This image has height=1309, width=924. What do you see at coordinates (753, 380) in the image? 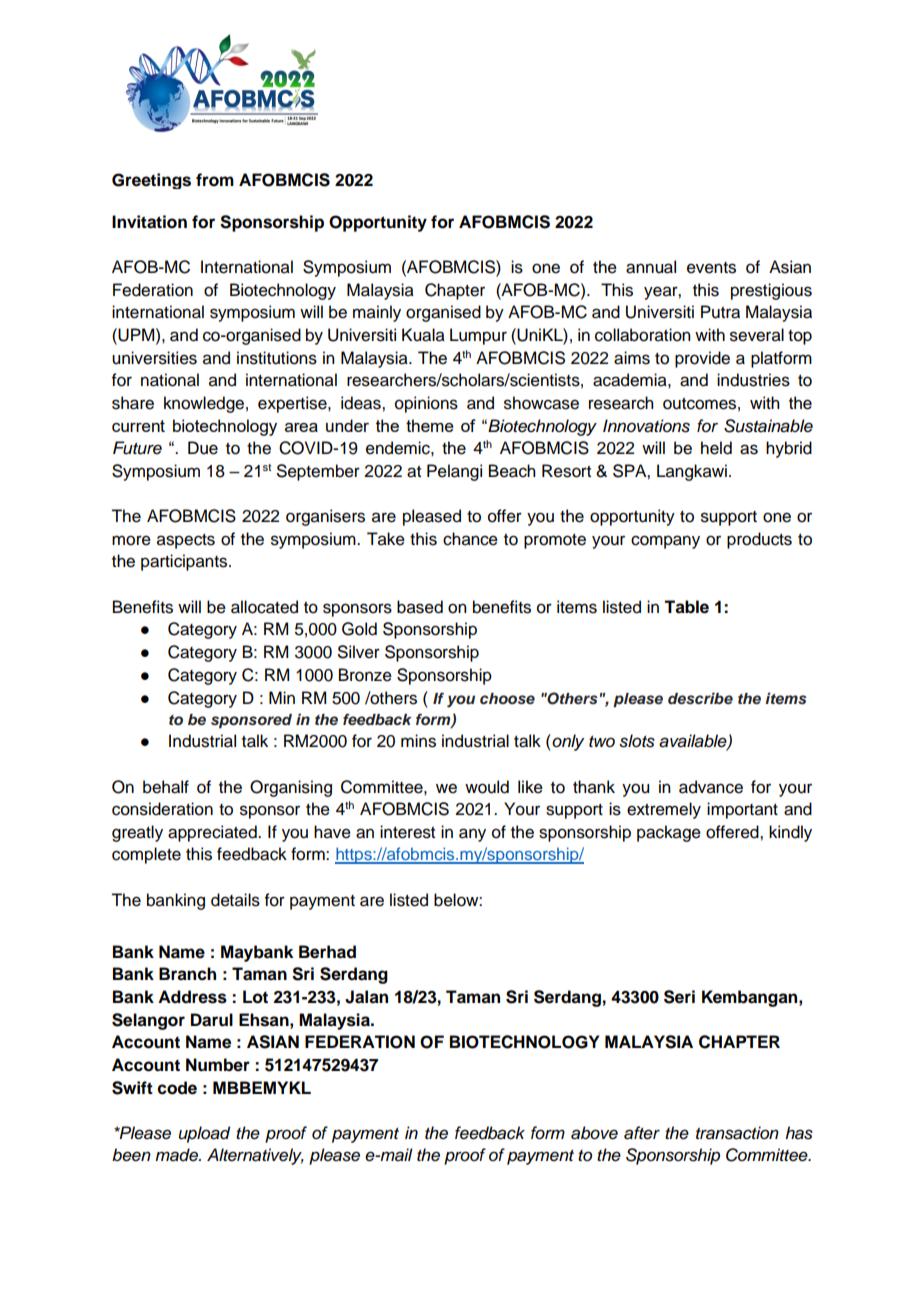
I see `industries` at bounding box center [753, 380].
